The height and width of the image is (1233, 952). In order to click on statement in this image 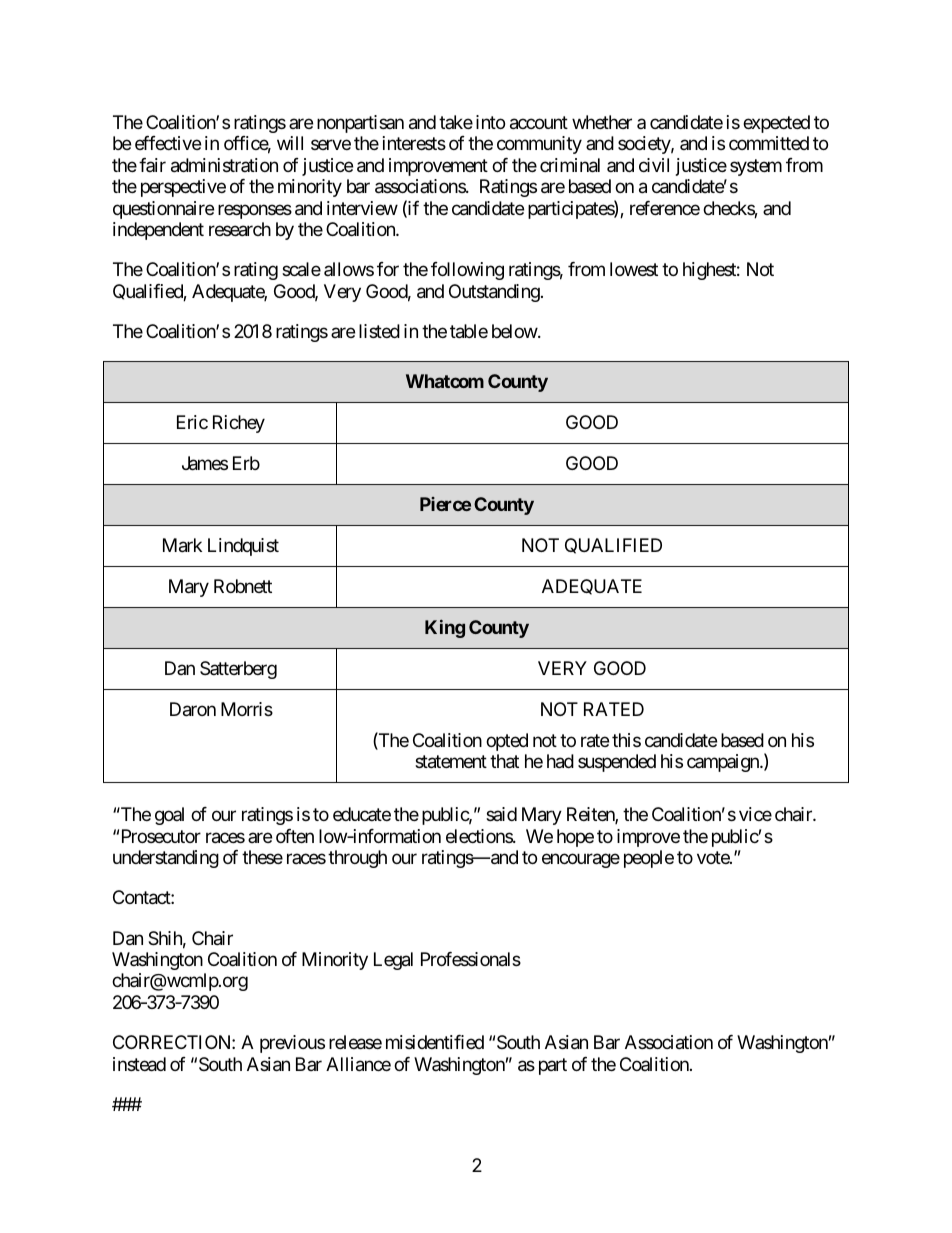, I will do `click(451, 762)`.
